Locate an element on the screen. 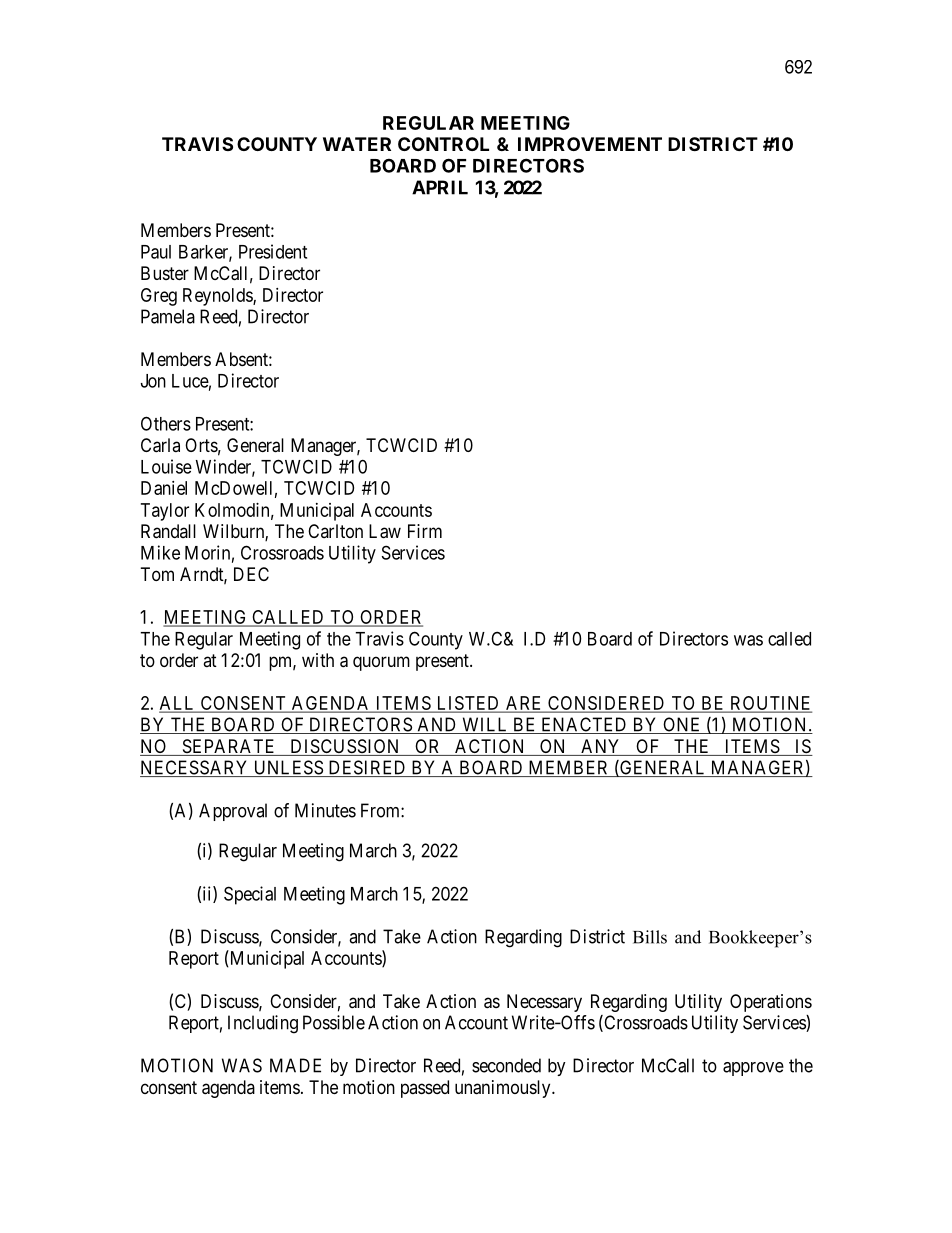  Including is located at coordinates (263, 1024).
